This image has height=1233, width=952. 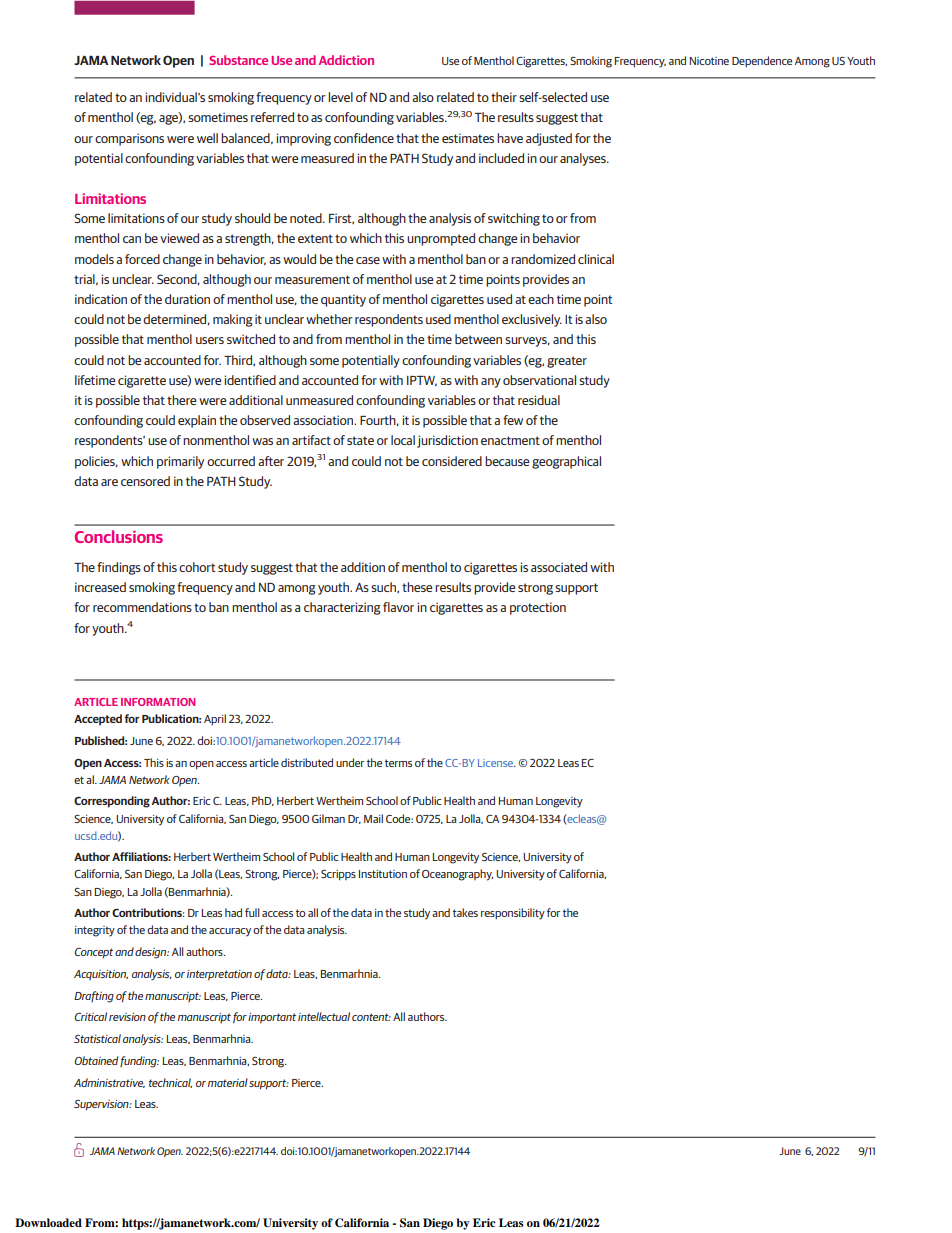 I want to click on flavor, so click(x=398, y=607).
